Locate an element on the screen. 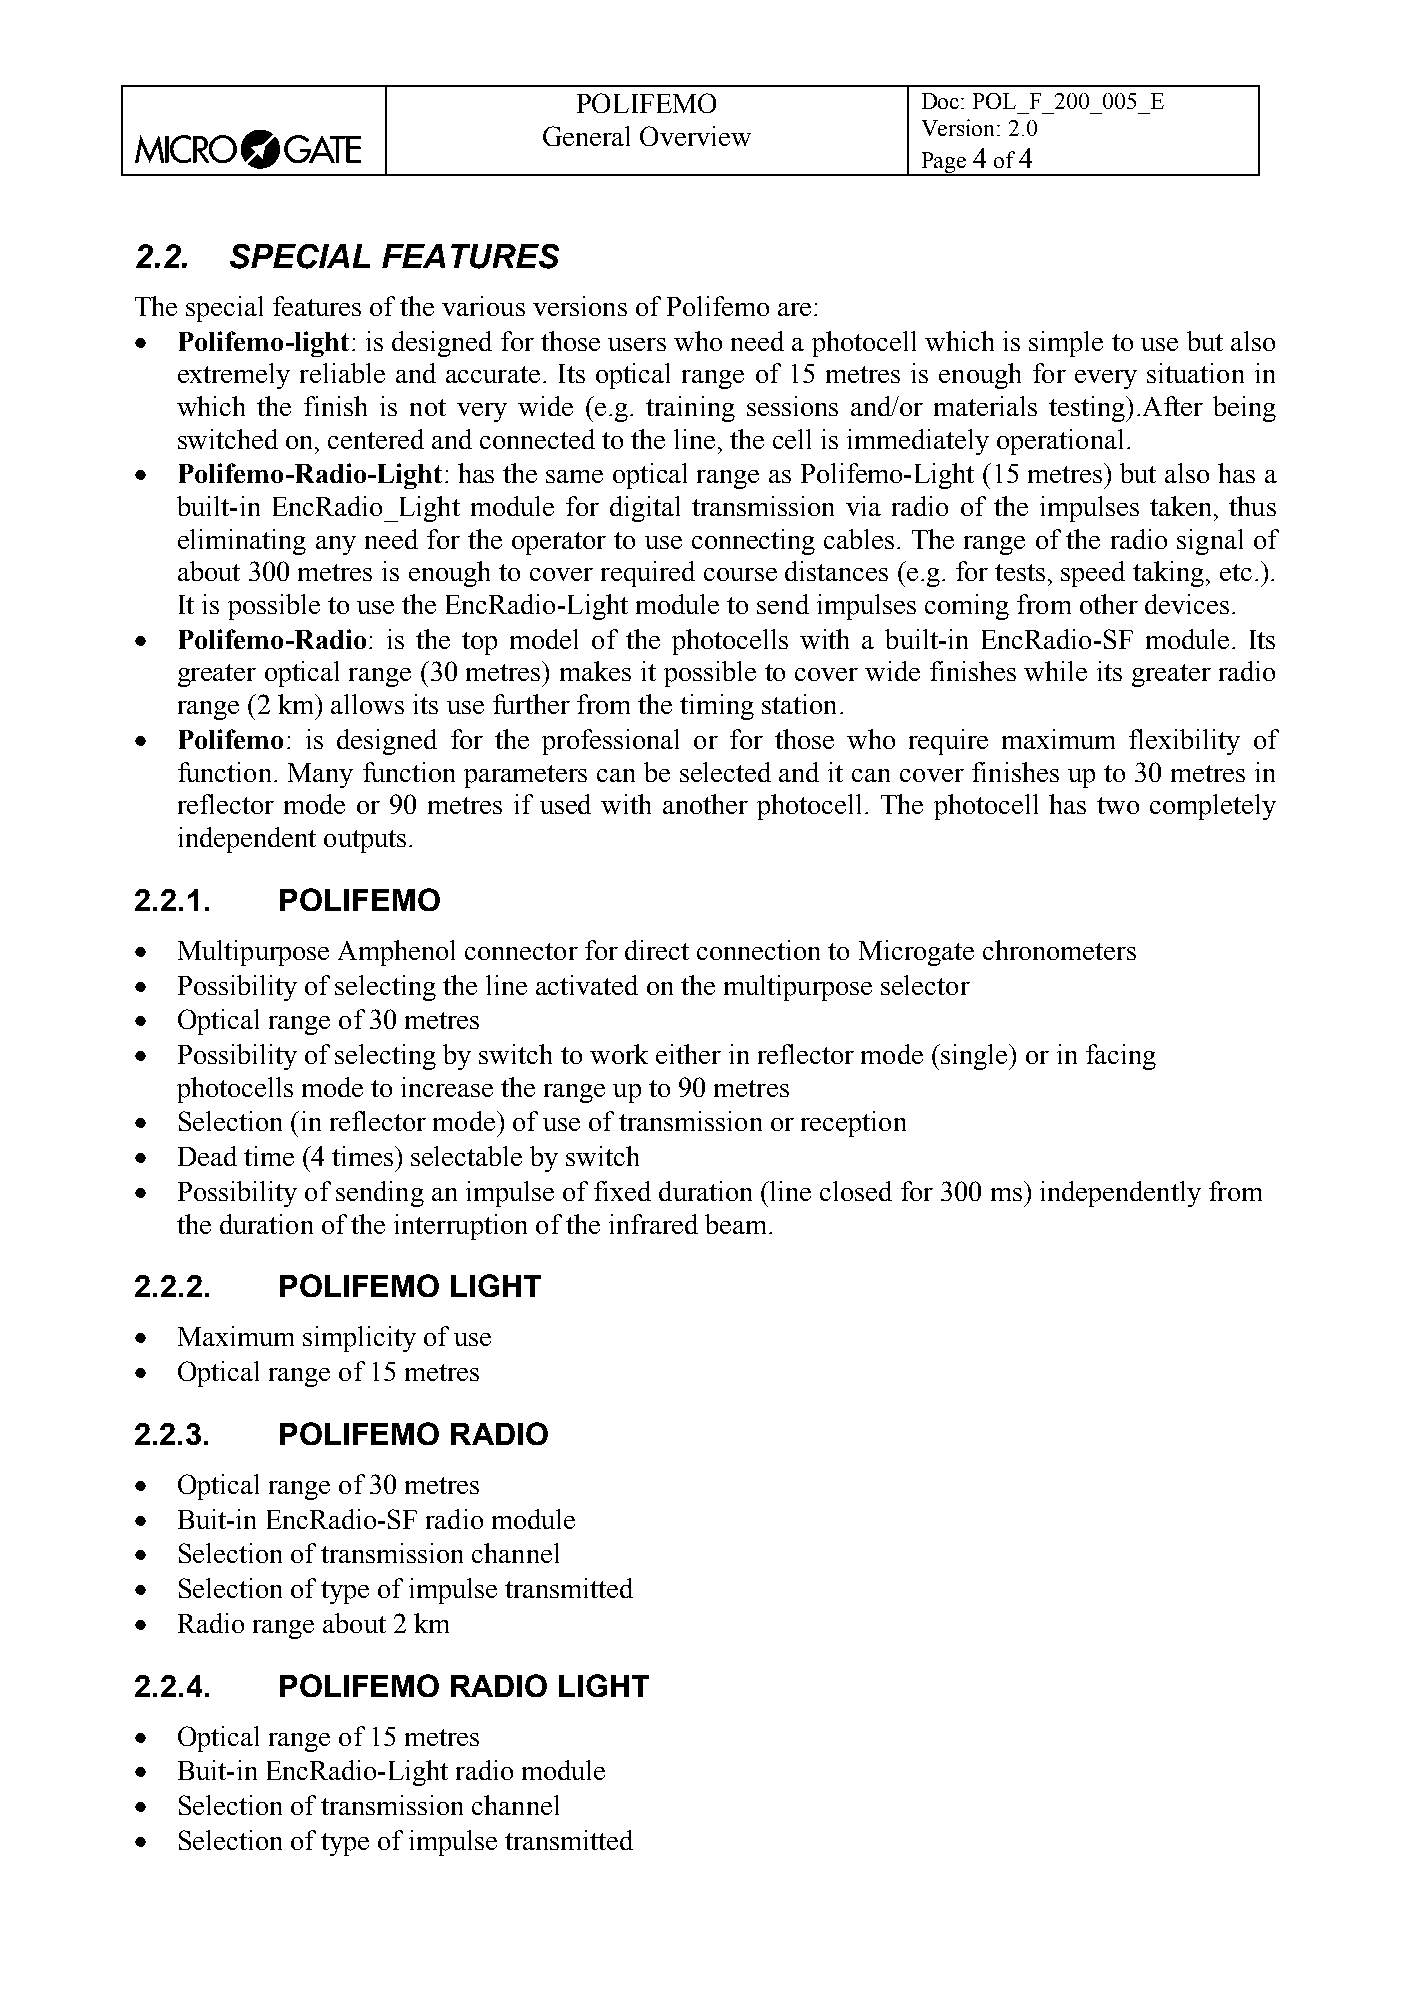  simplicity is located at coordinates (359, 1339).
